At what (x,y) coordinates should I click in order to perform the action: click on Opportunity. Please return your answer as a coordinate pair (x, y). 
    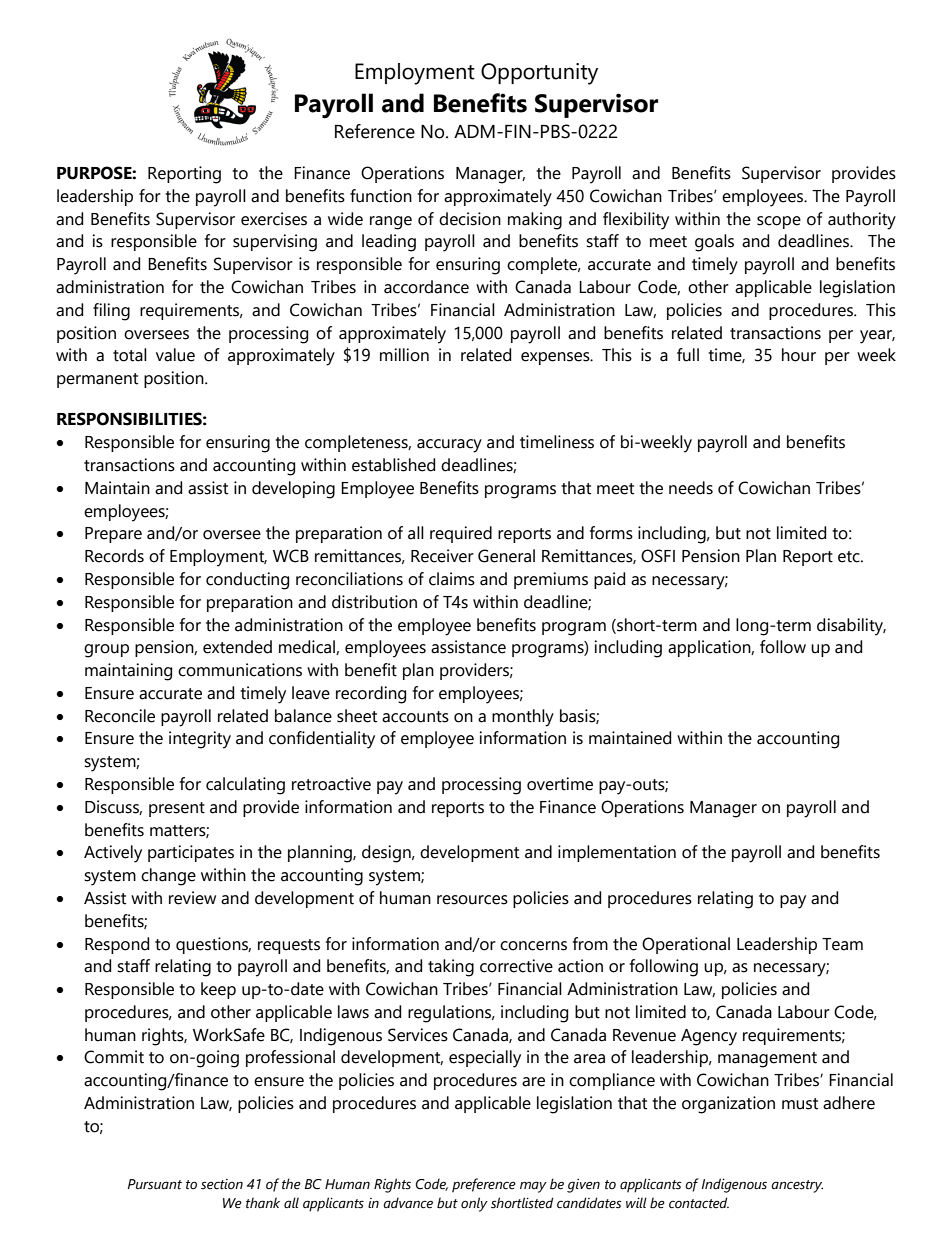
    Looking at the image, I should click on (539, 74).
